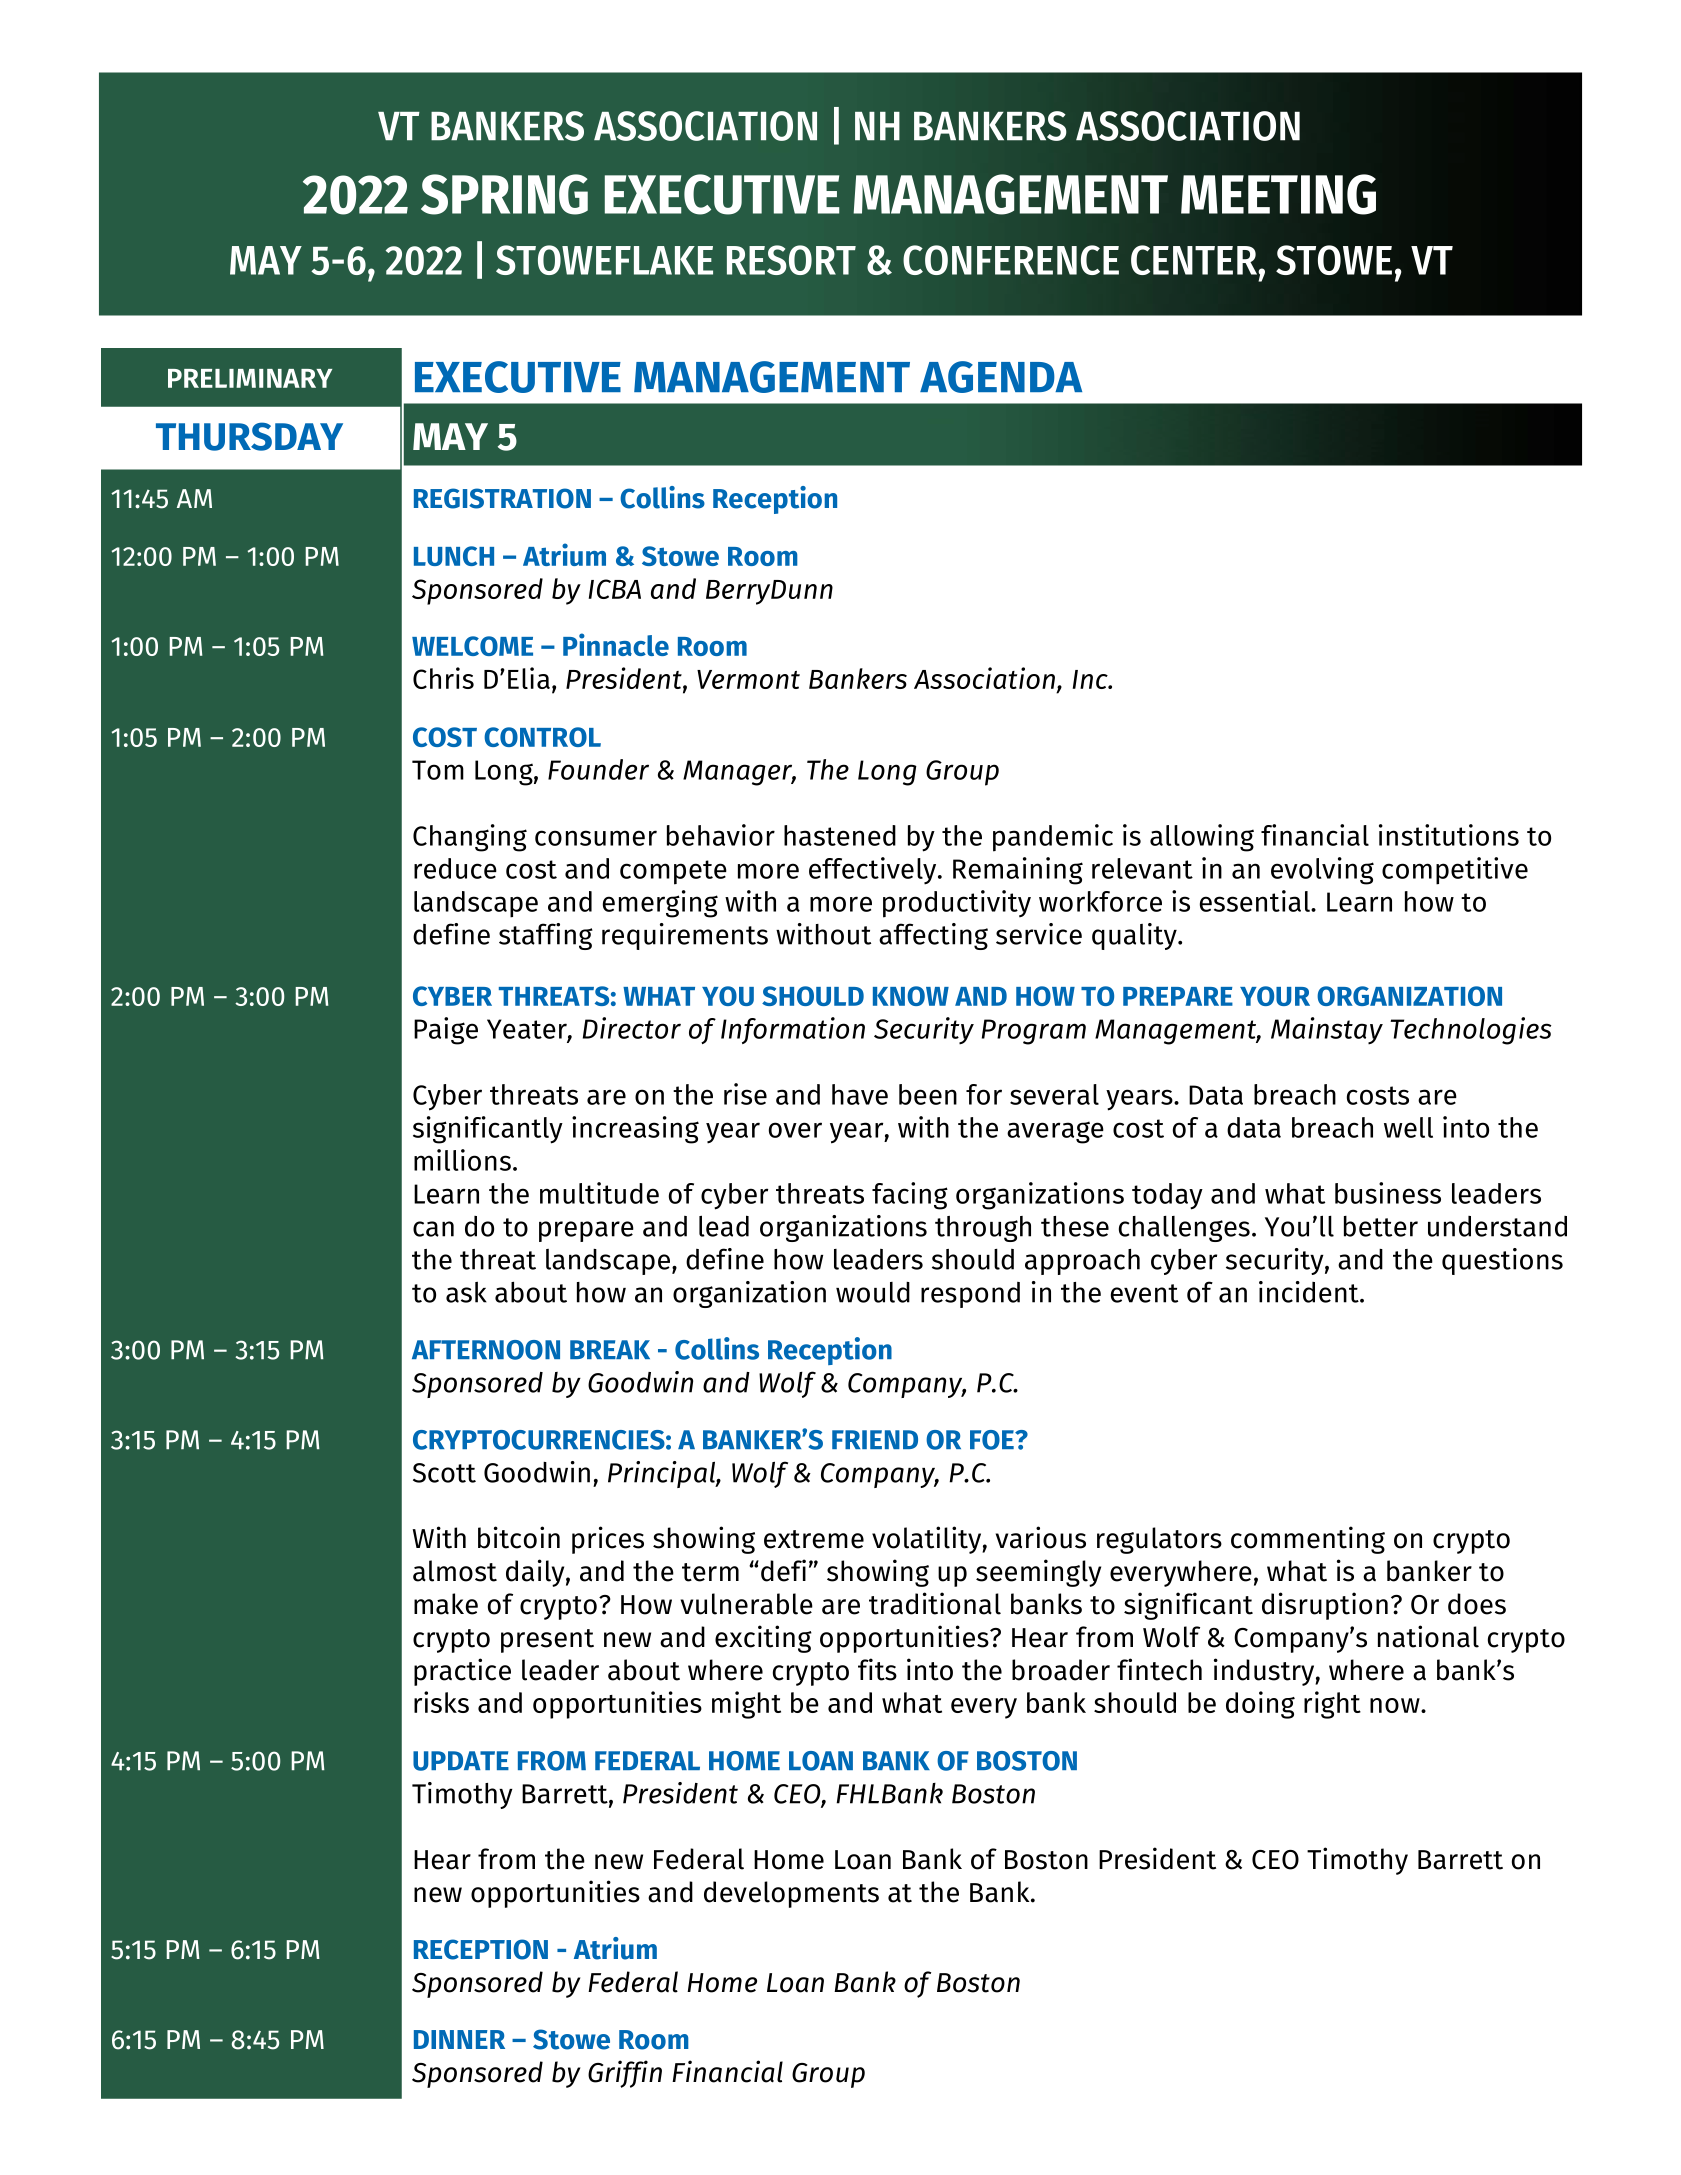  Describe the element at coordinates (860, 1094) in the screenshot. I see `have` at that location.
